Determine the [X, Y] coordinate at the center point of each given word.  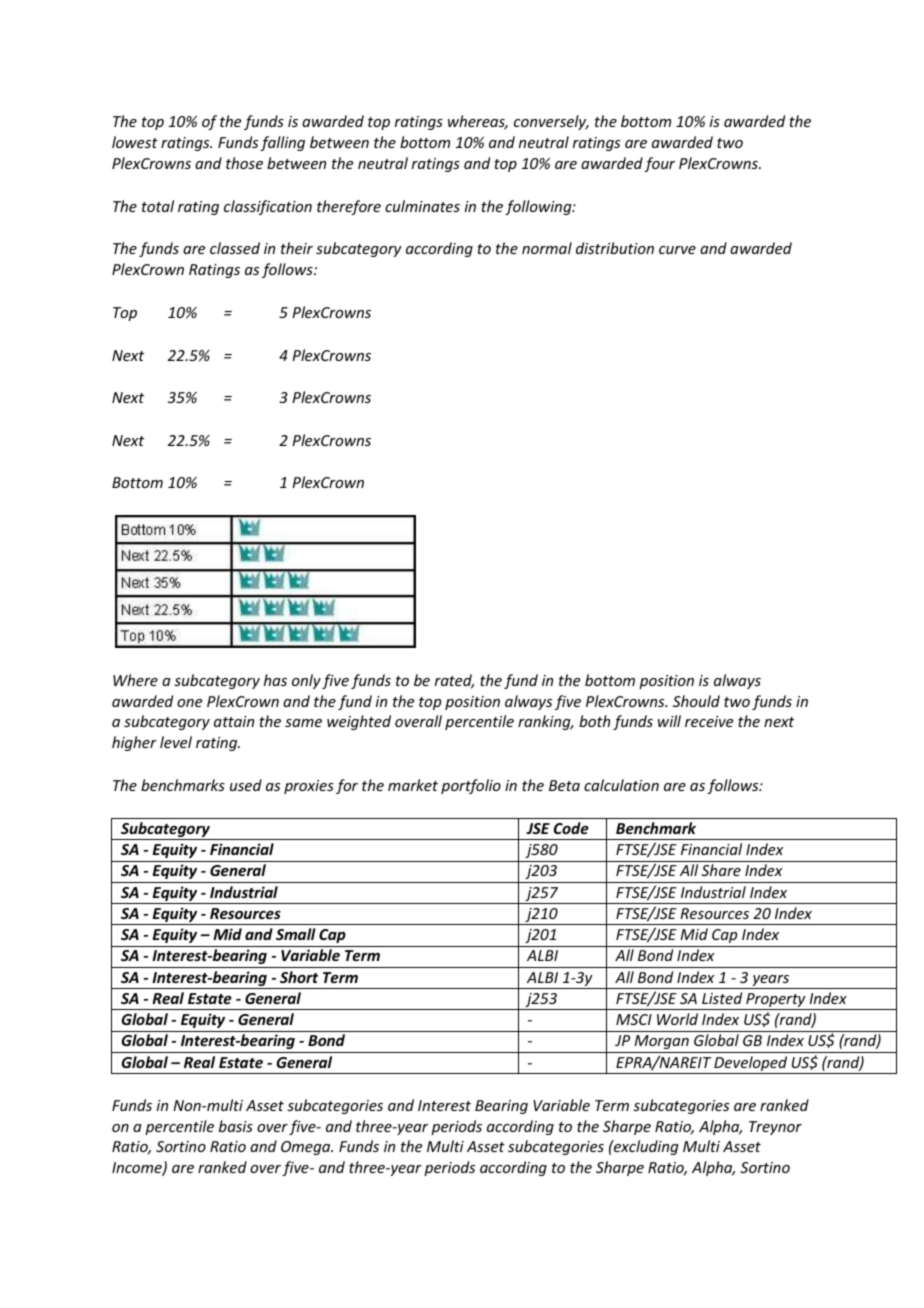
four [659, 164]
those [244, 163]
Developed [751, 1065]
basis [236, 1126]
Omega [307, 1148]
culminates [422, 206]
